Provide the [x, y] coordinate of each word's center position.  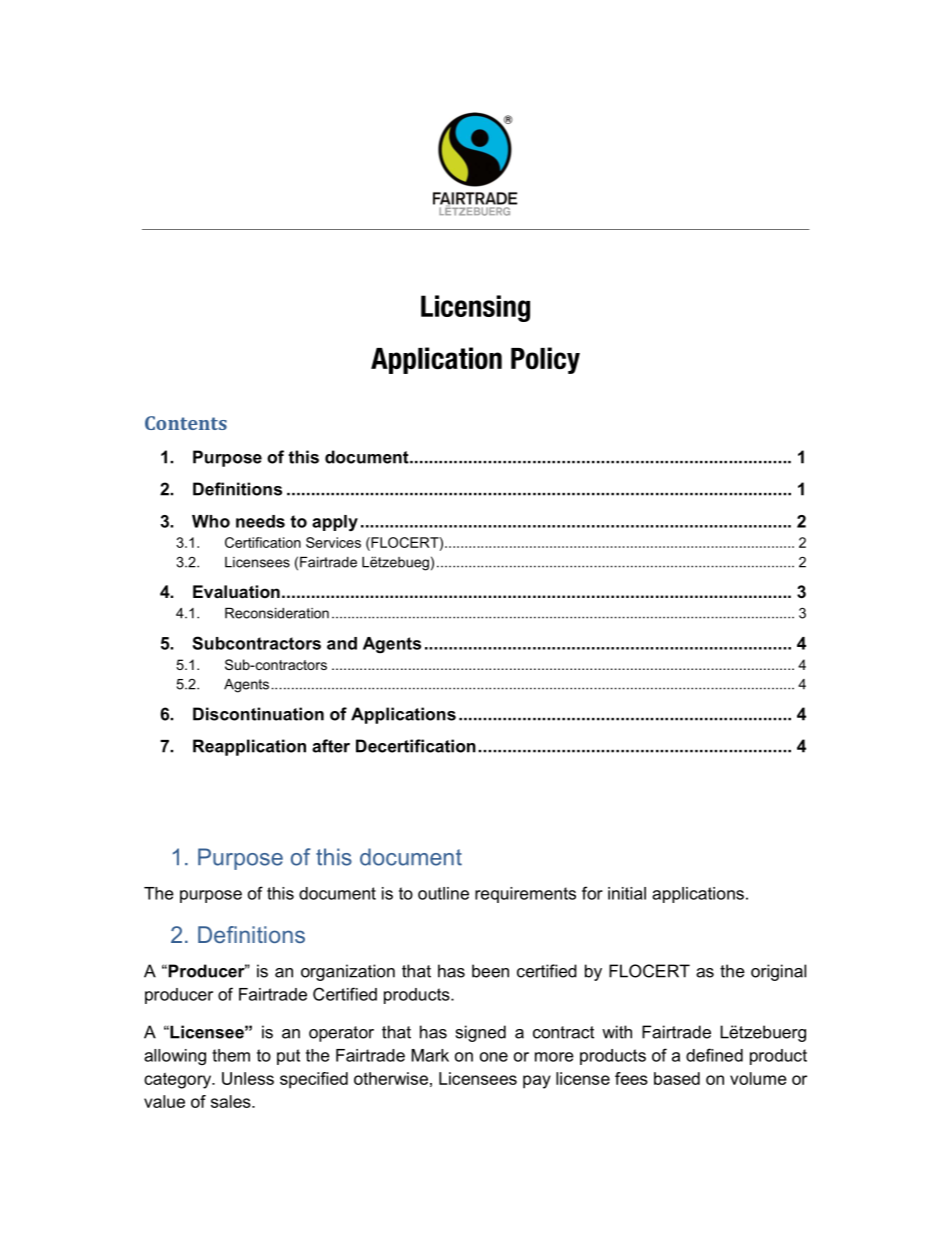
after [331, 746]
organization [348, 972]
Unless [248, 1078]
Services [333, 542]
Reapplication [249, 747]
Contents [186, 423]
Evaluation [236, 591]
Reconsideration [277, 613]
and [342, 643]
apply [335, 523]
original [778, 972]
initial [627, 893]
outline [443, 893]
